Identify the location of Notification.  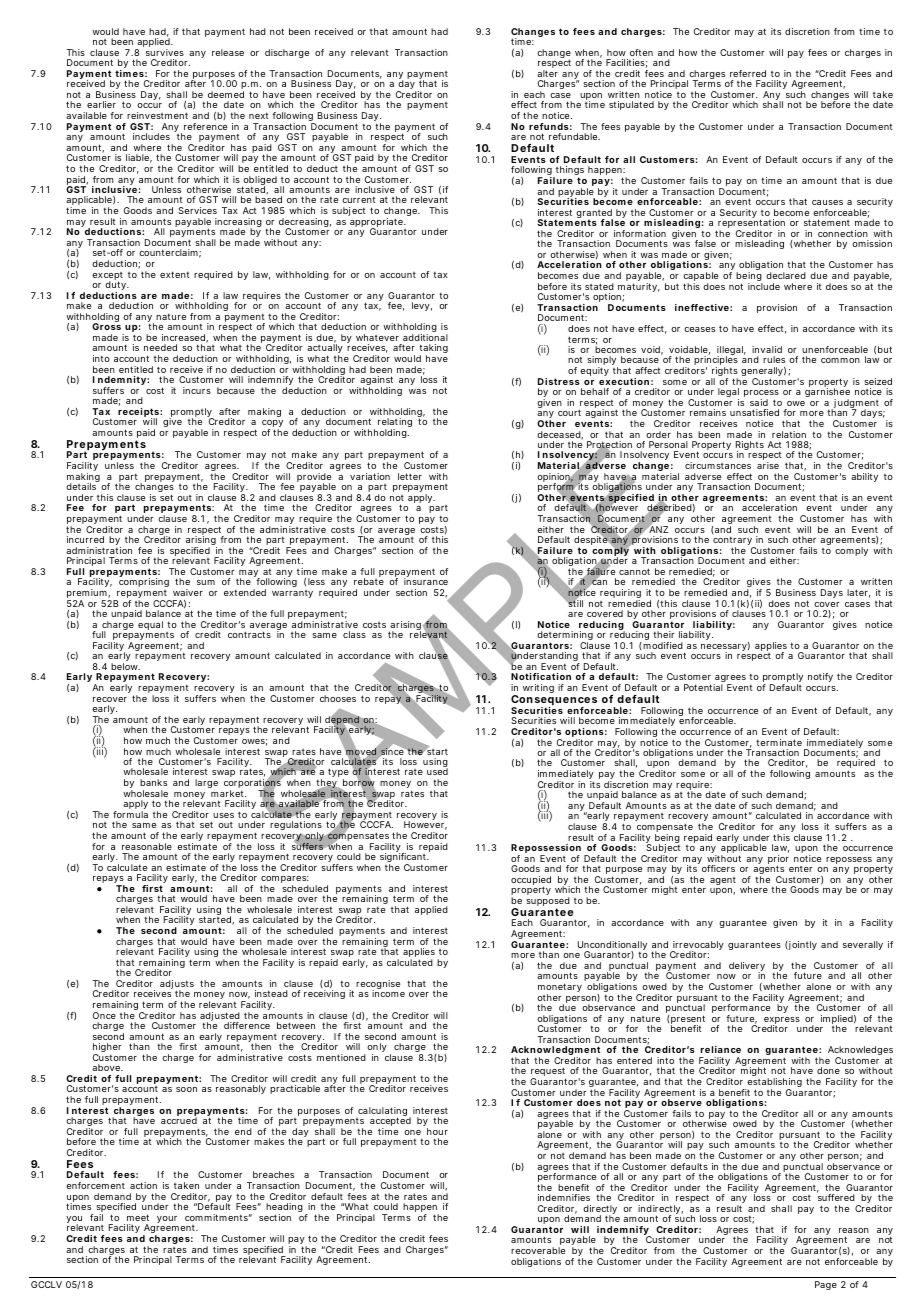
(541, 676).
